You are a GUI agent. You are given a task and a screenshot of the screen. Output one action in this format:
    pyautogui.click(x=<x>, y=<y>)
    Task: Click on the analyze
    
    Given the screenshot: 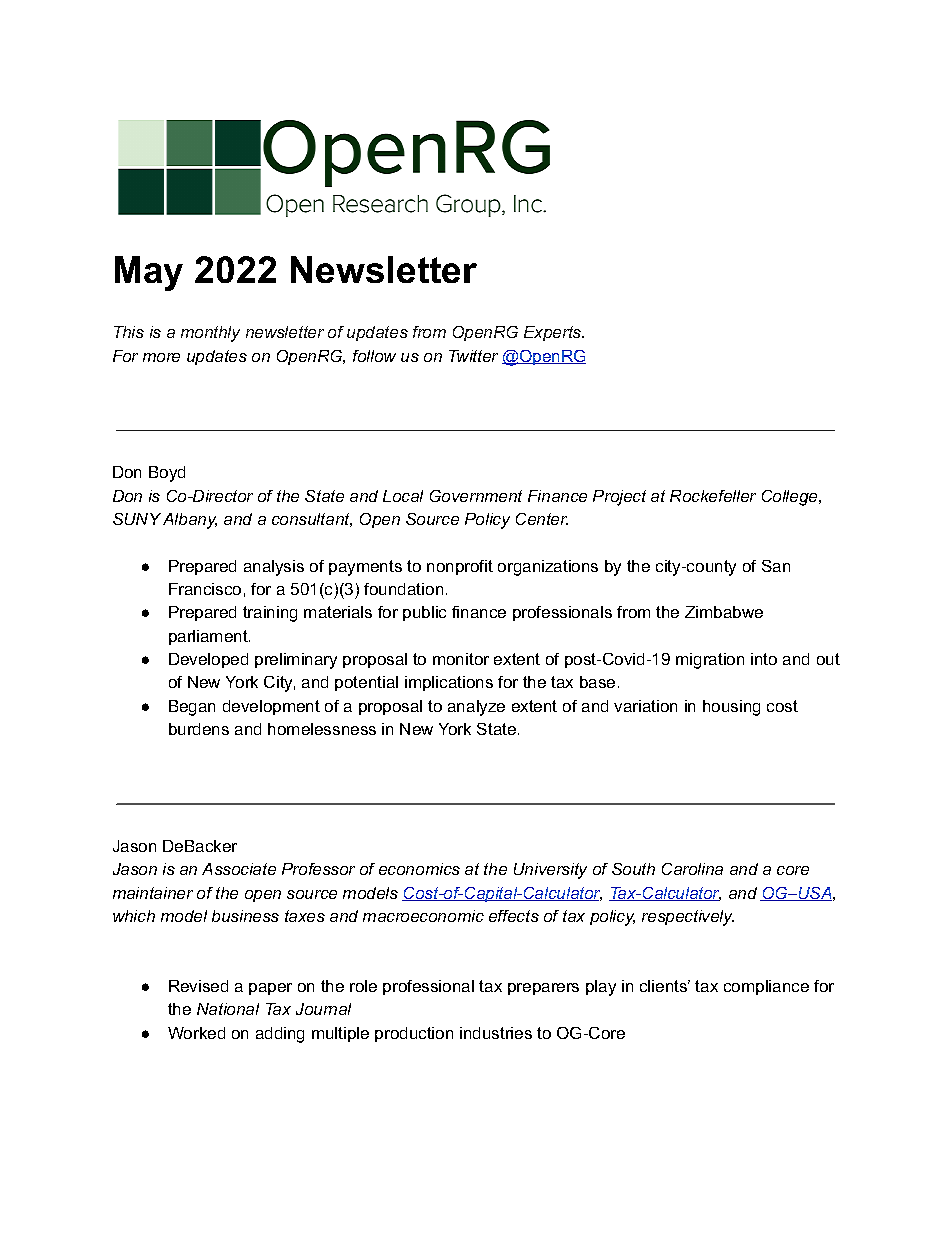 What is the action you would take?
    pyautogui.click(x=476, y=708)
